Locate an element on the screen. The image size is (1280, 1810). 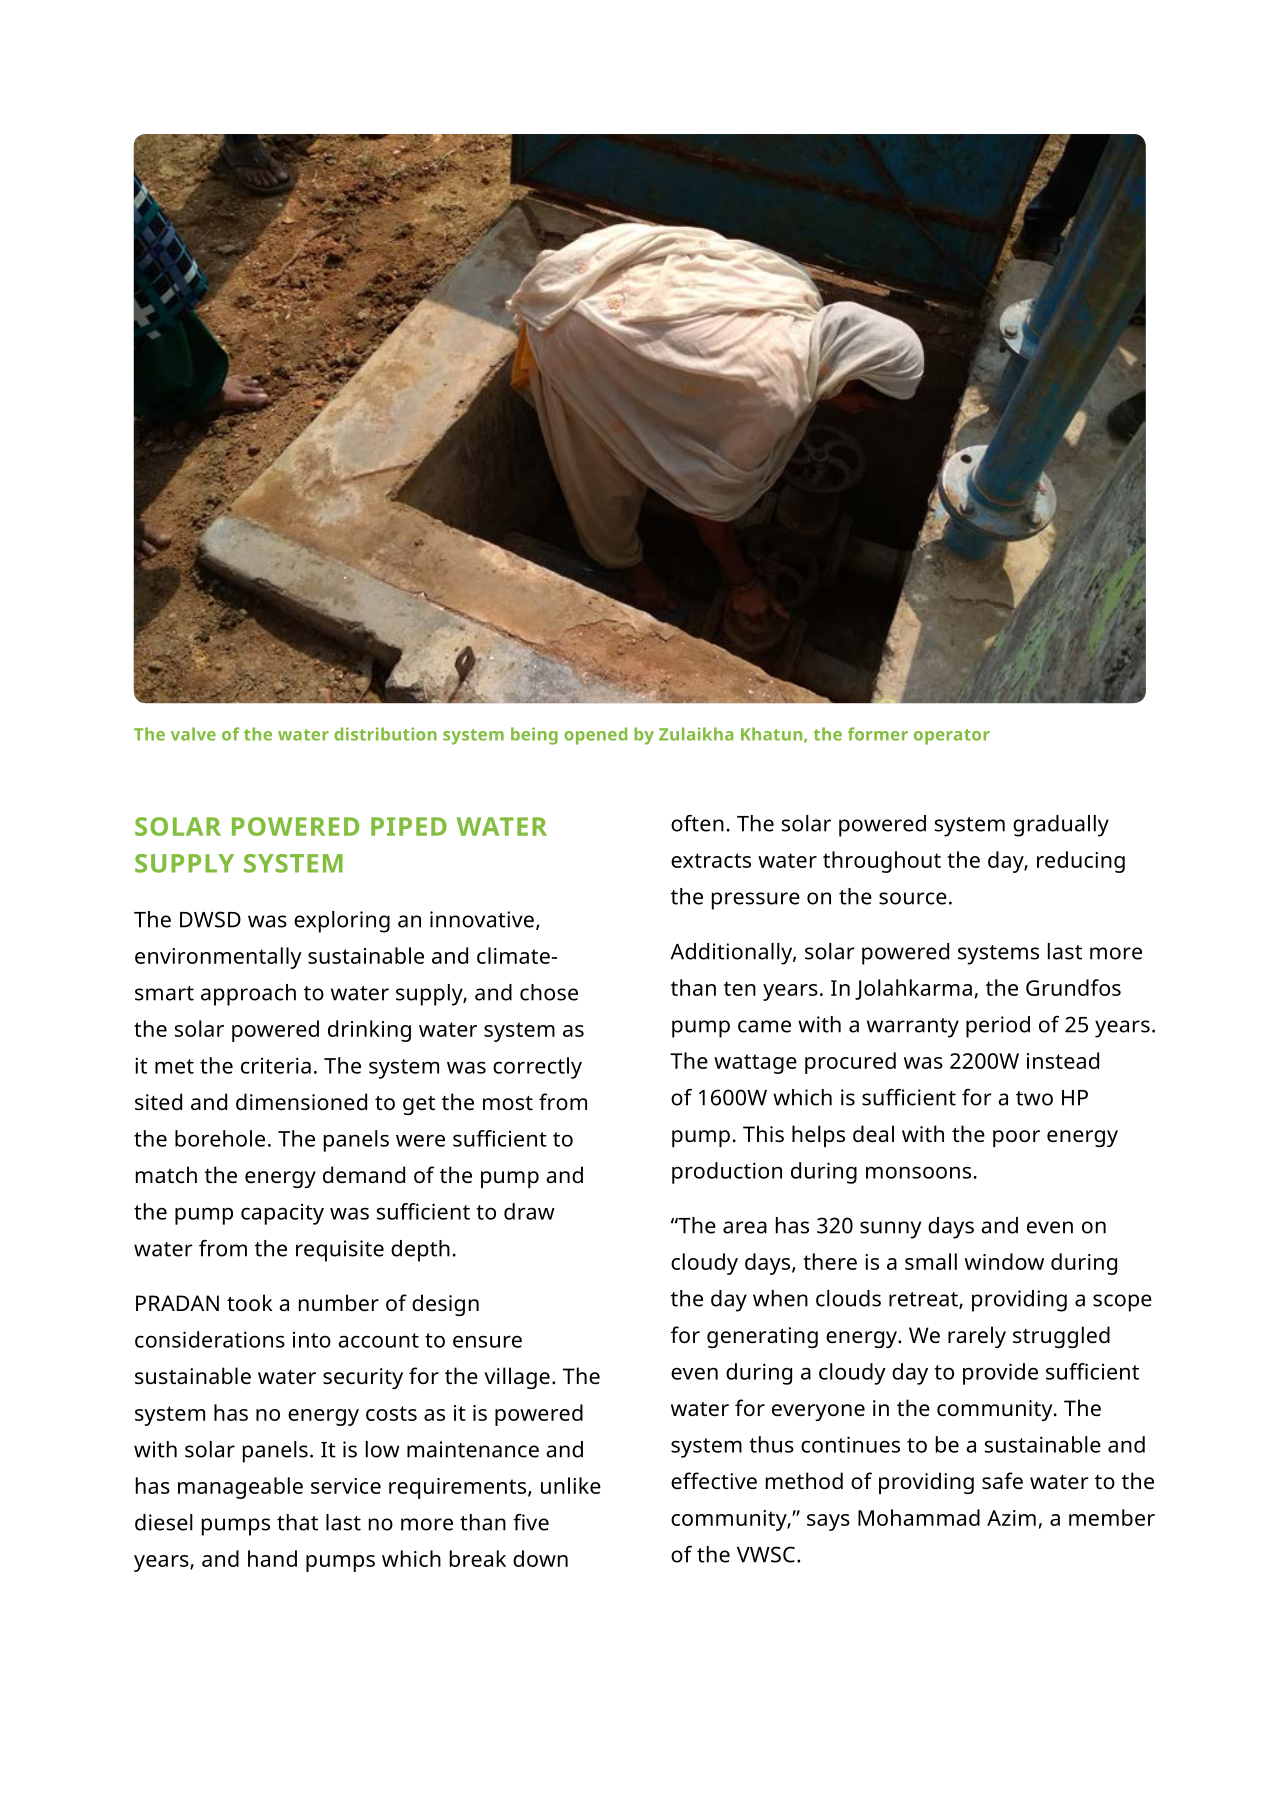
opened is located at coordinates (595, 736).
